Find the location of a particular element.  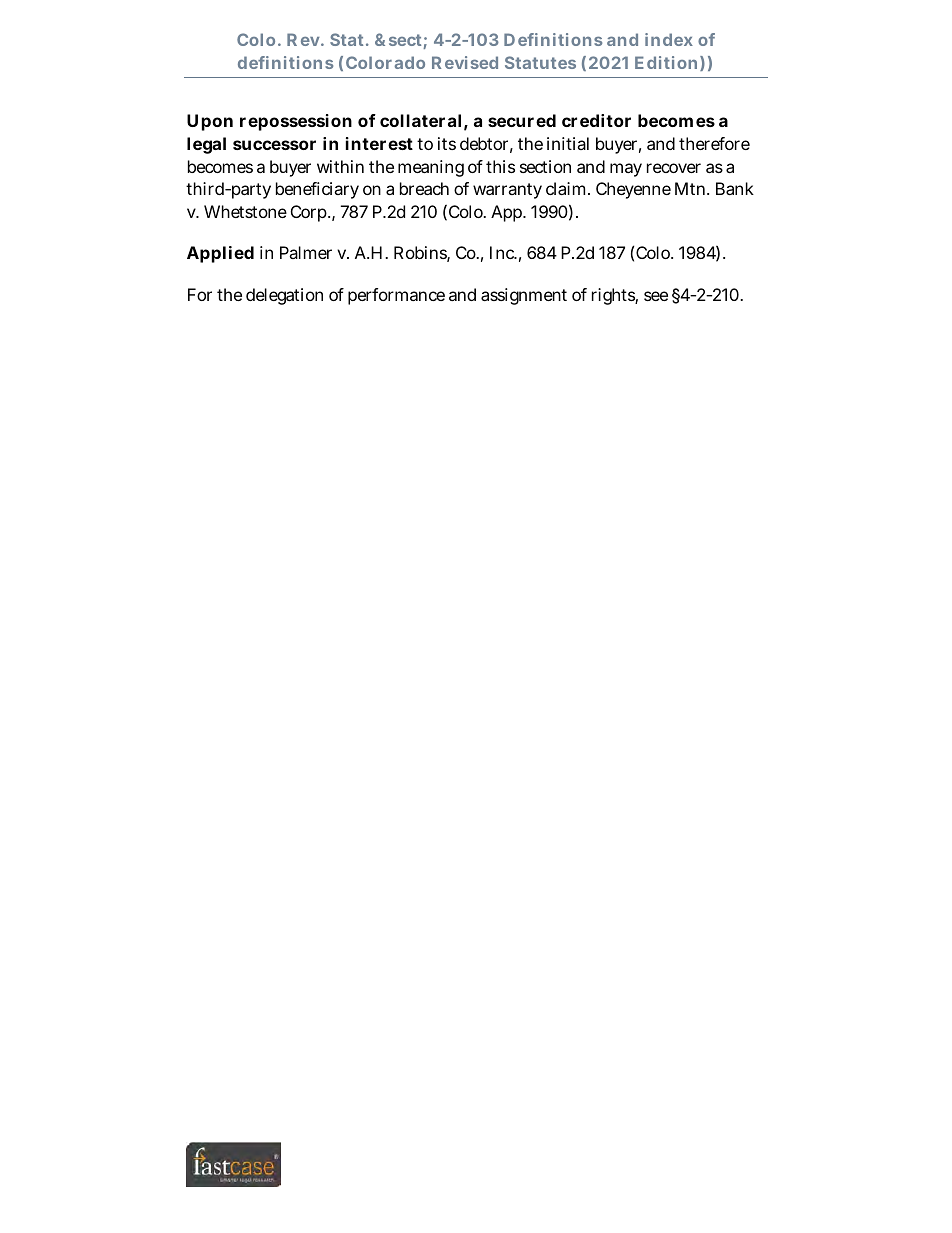

Revised is located at coordinates (465, 62).
